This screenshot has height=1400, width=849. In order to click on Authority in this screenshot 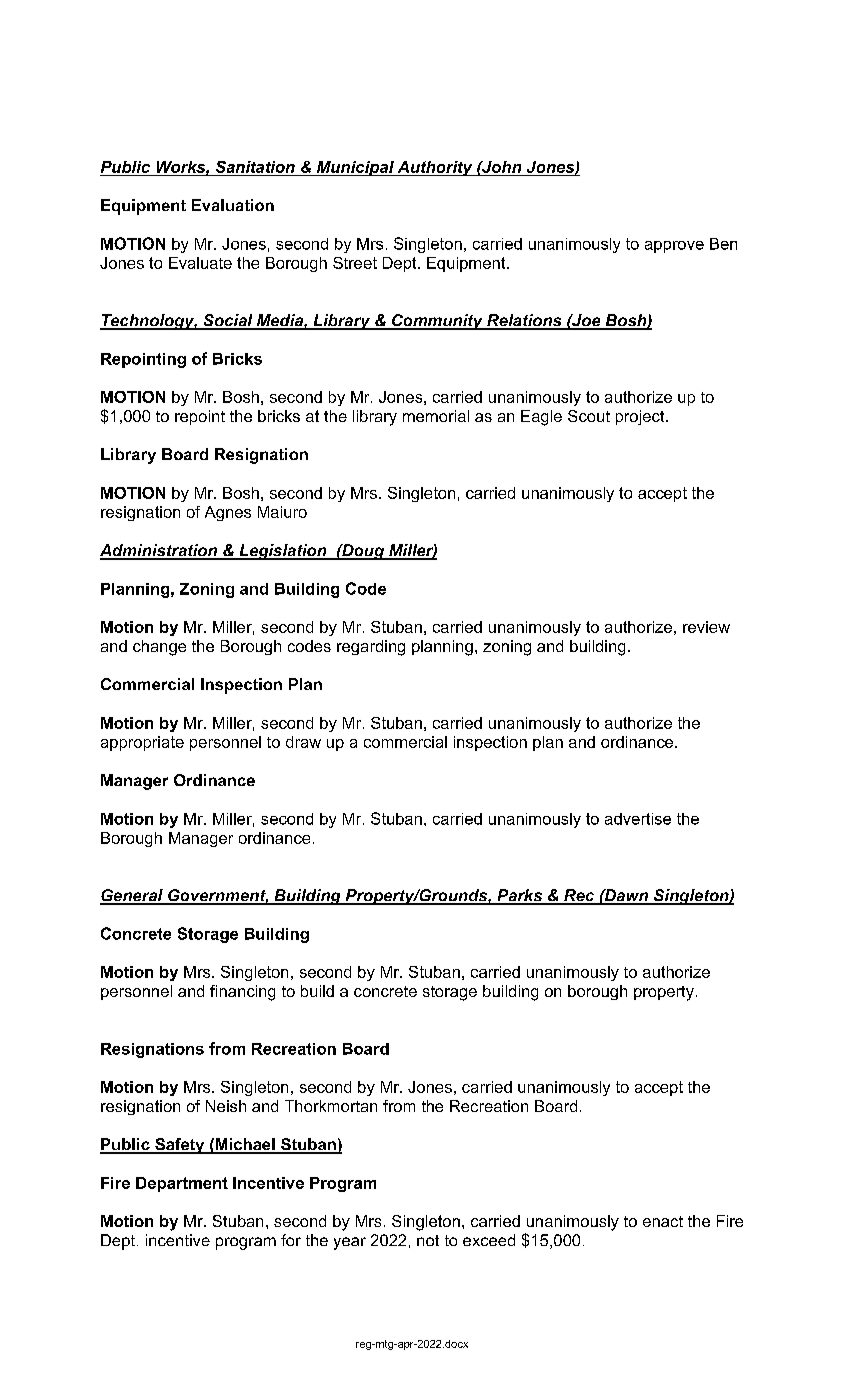, I will do `click(435, 168)`.
